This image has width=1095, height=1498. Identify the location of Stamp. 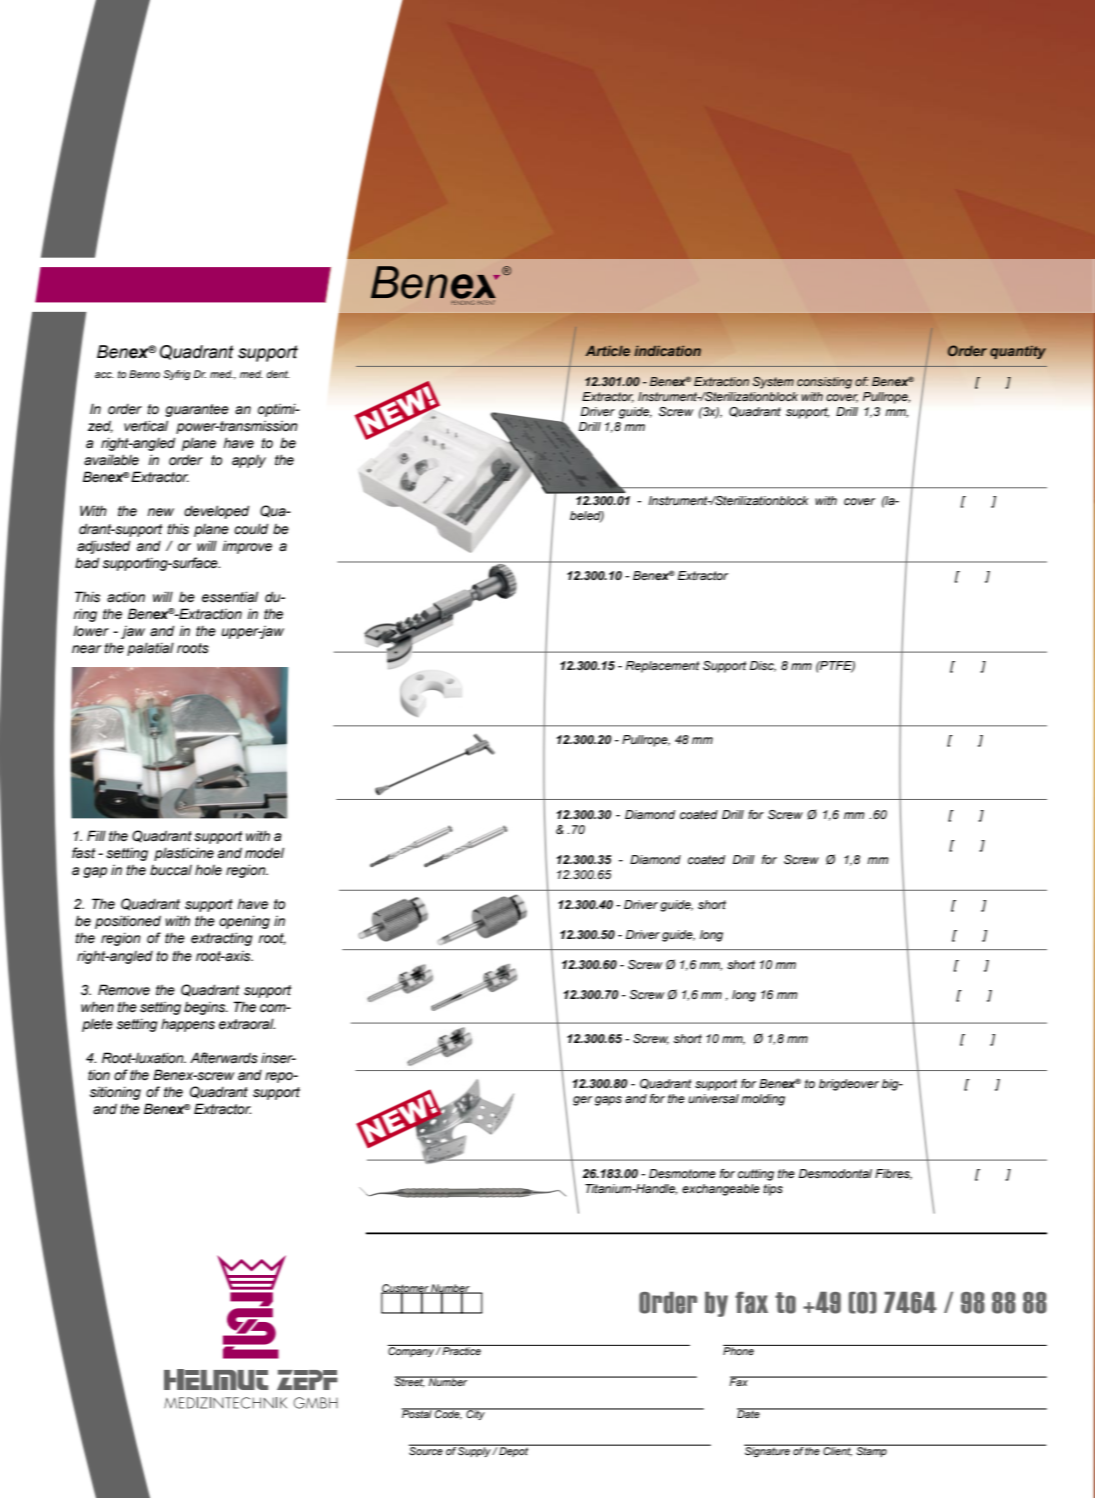
(871, 1450).
